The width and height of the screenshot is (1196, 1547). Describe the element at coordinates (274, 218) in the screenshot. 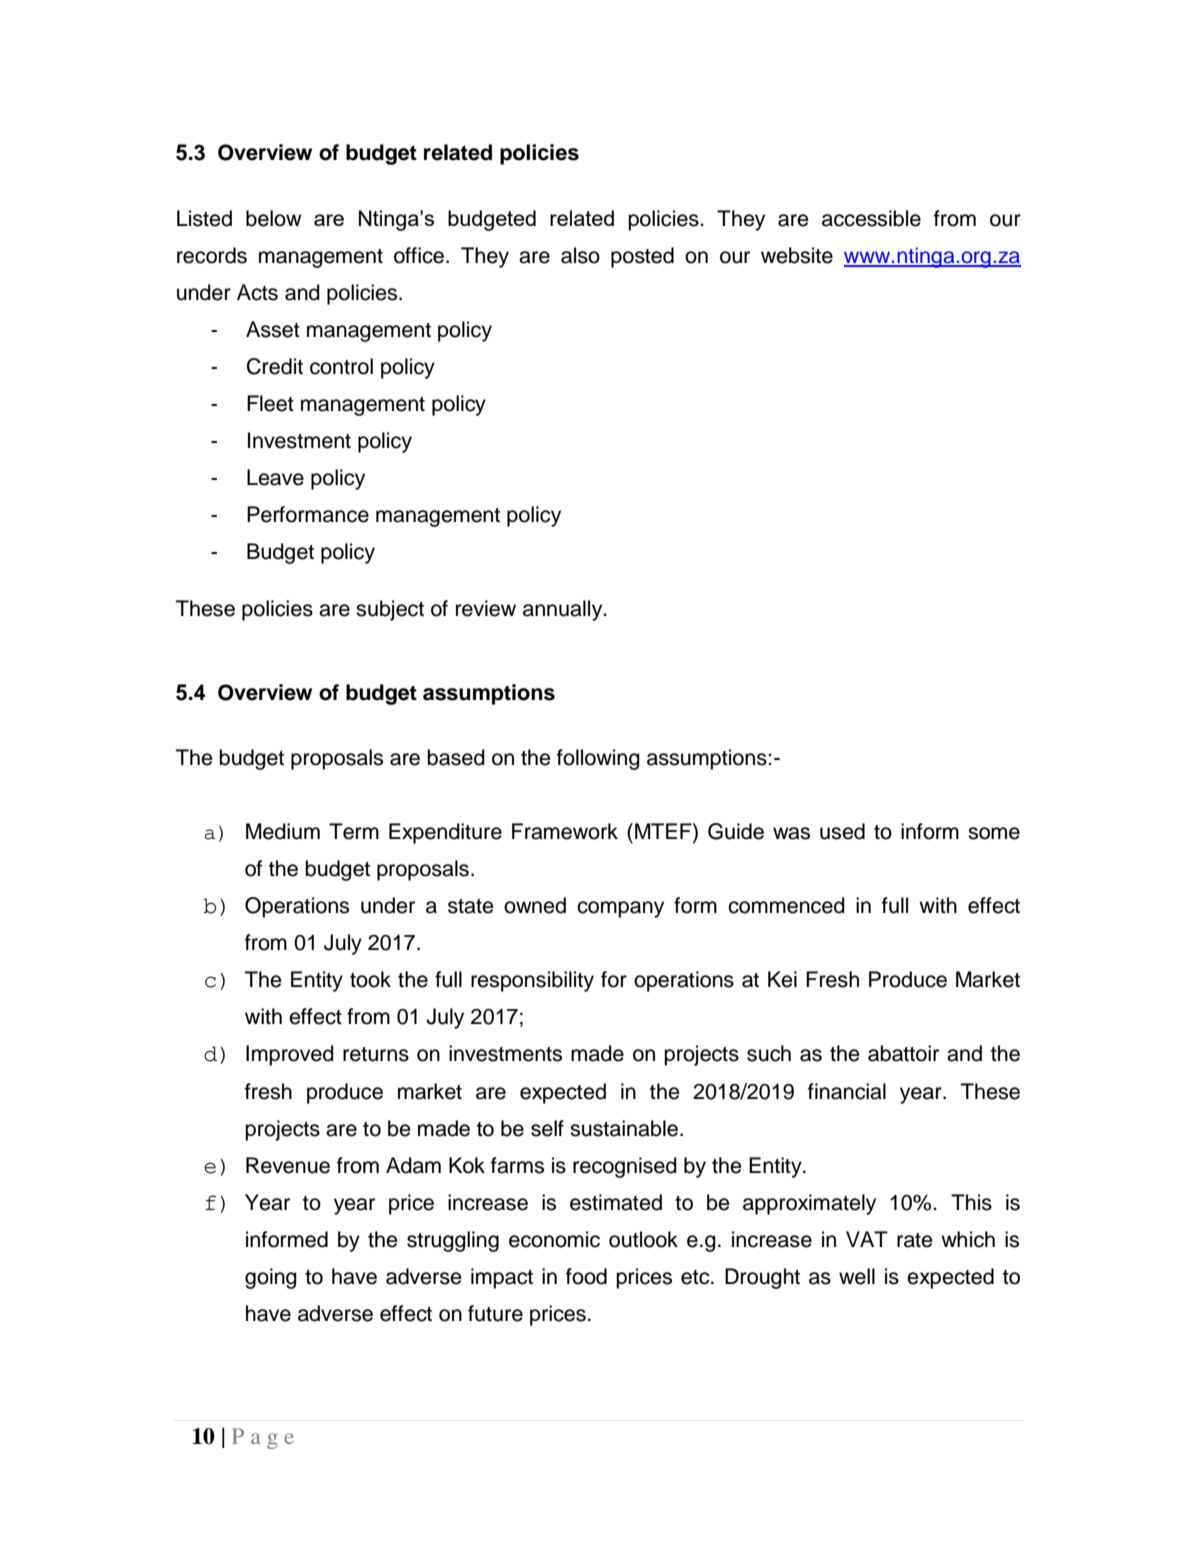

I see `below` at that location.
